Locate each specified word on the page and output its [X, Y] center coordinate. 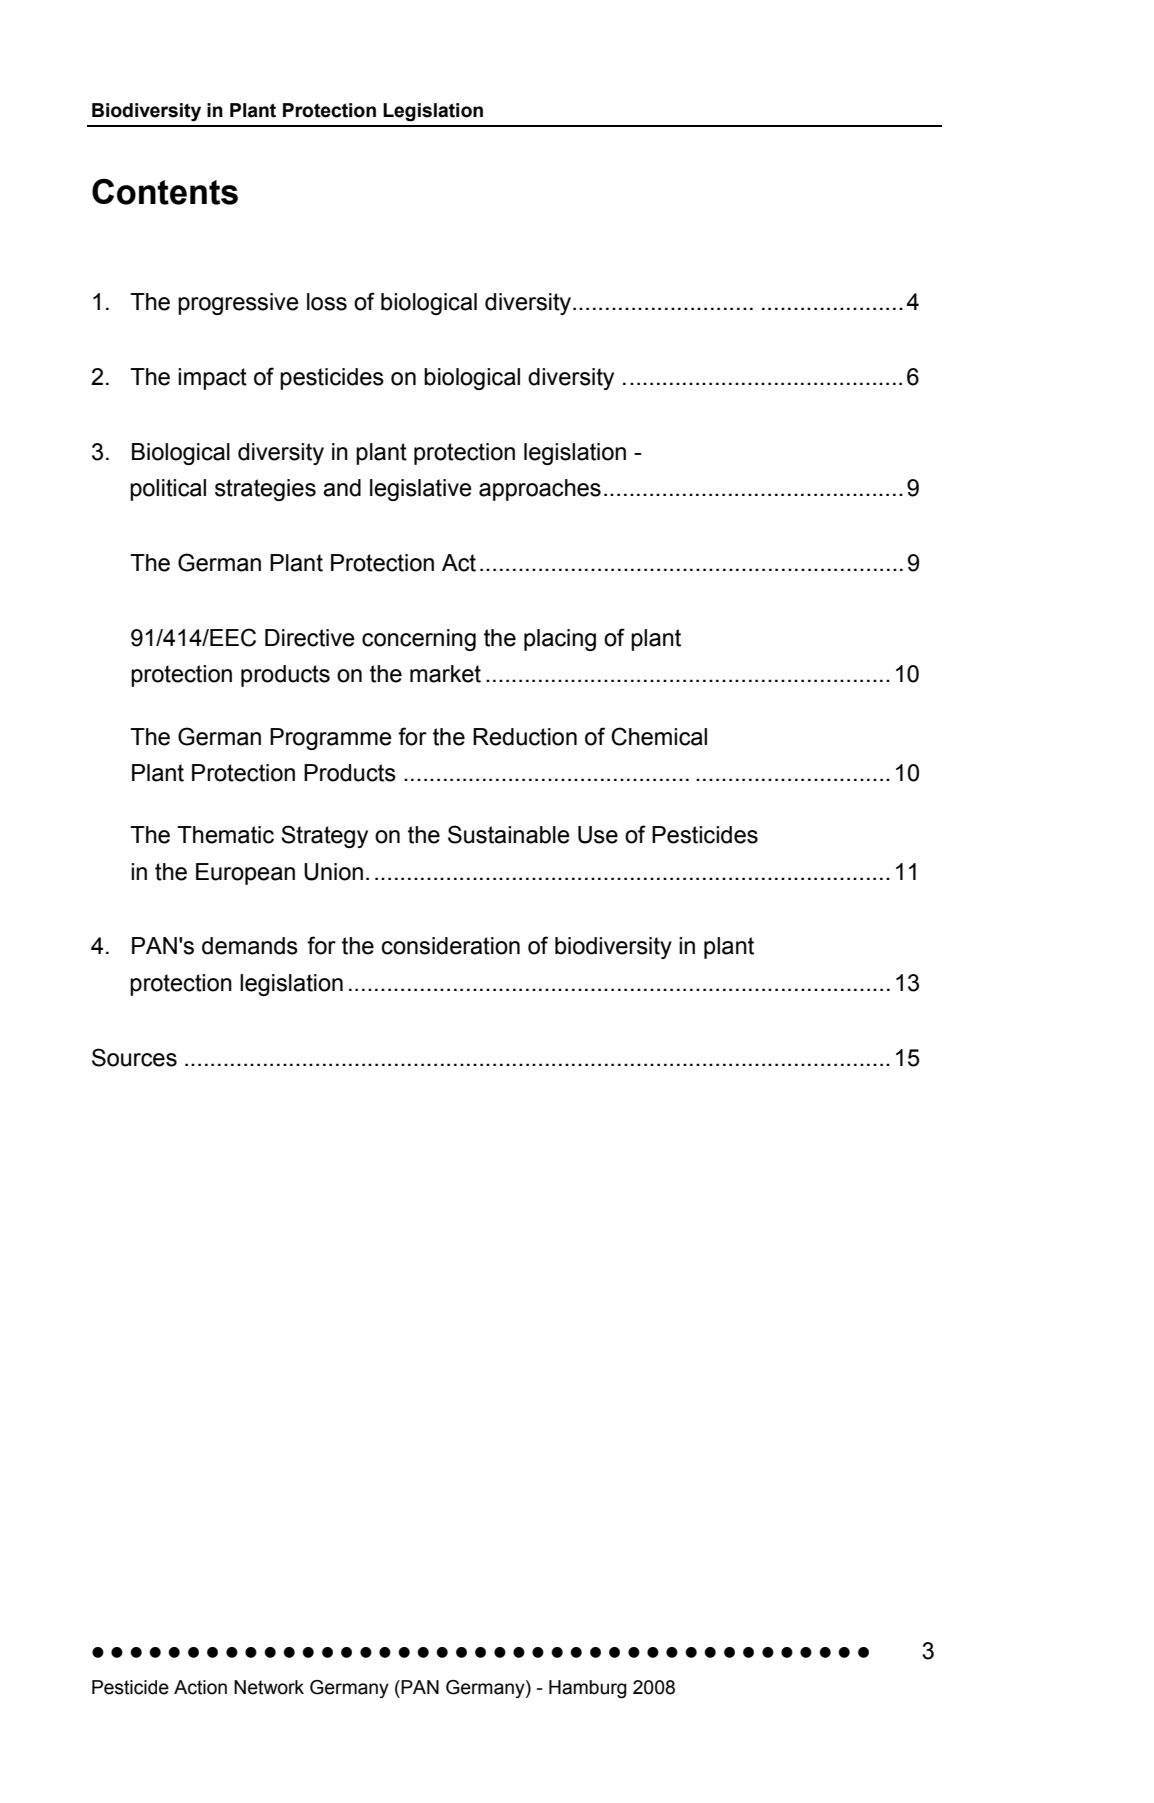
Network [269, 1687]
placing [560, 640]
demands [250, 946]
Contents [165, 192]
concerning [419, 640]
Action [200, 1687]
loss [327, 302]
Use [598, 835]
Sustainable [509, 834]
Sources [134, 1057]
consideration [451, 946]
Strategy [324, 836]
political [168, 490]
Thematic [225, 835]
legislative [421, 490]
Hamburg [588, 1689]
